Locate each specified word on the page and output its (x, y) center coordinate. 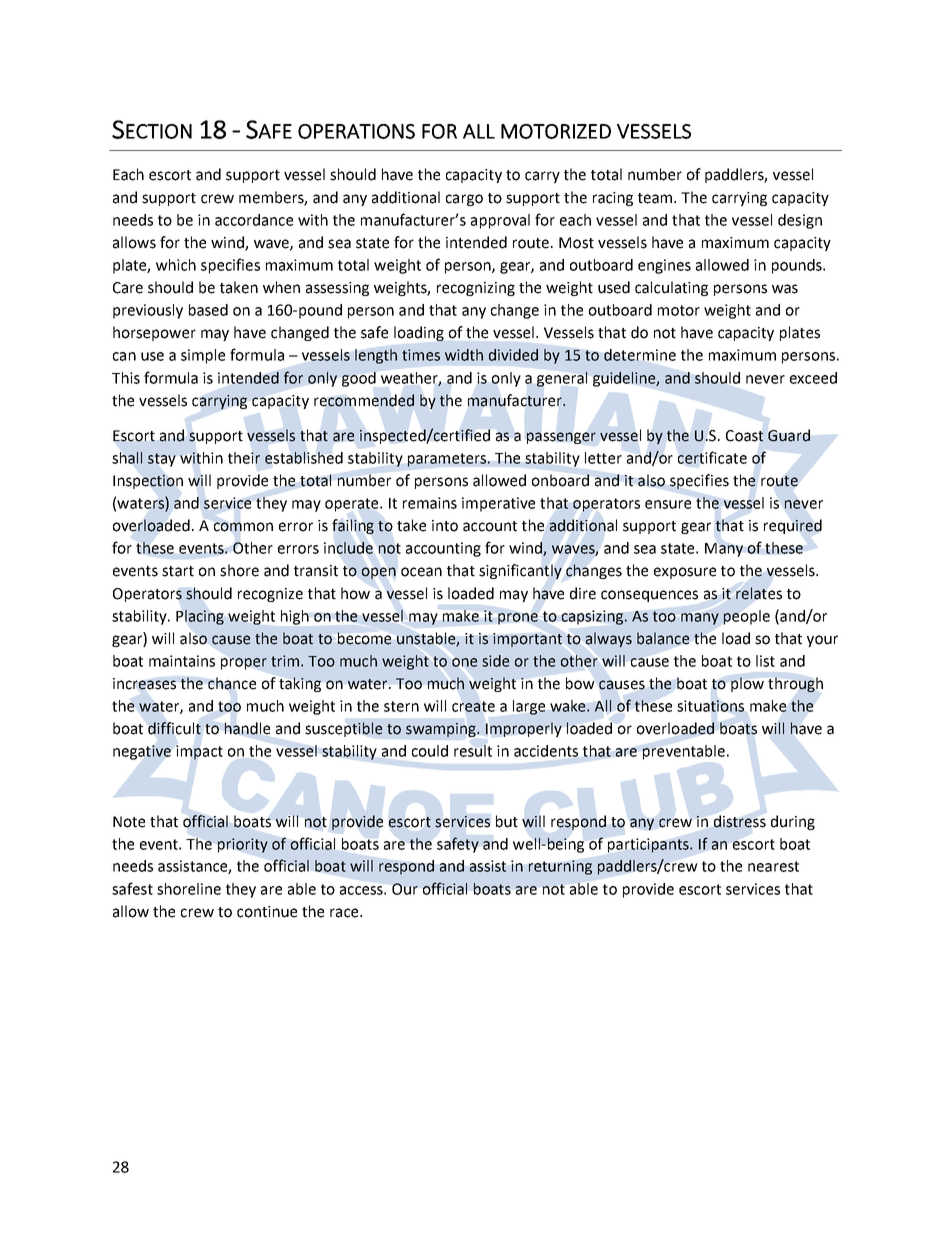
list (765, 661)
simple (203, 356)
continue (267, 912)
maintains (182, 661)
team (656, 198)
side (495, 661)
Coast (744, 436)
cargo (464, 200)
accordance (254, 220)
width (464, 355)
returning (560, 867)
